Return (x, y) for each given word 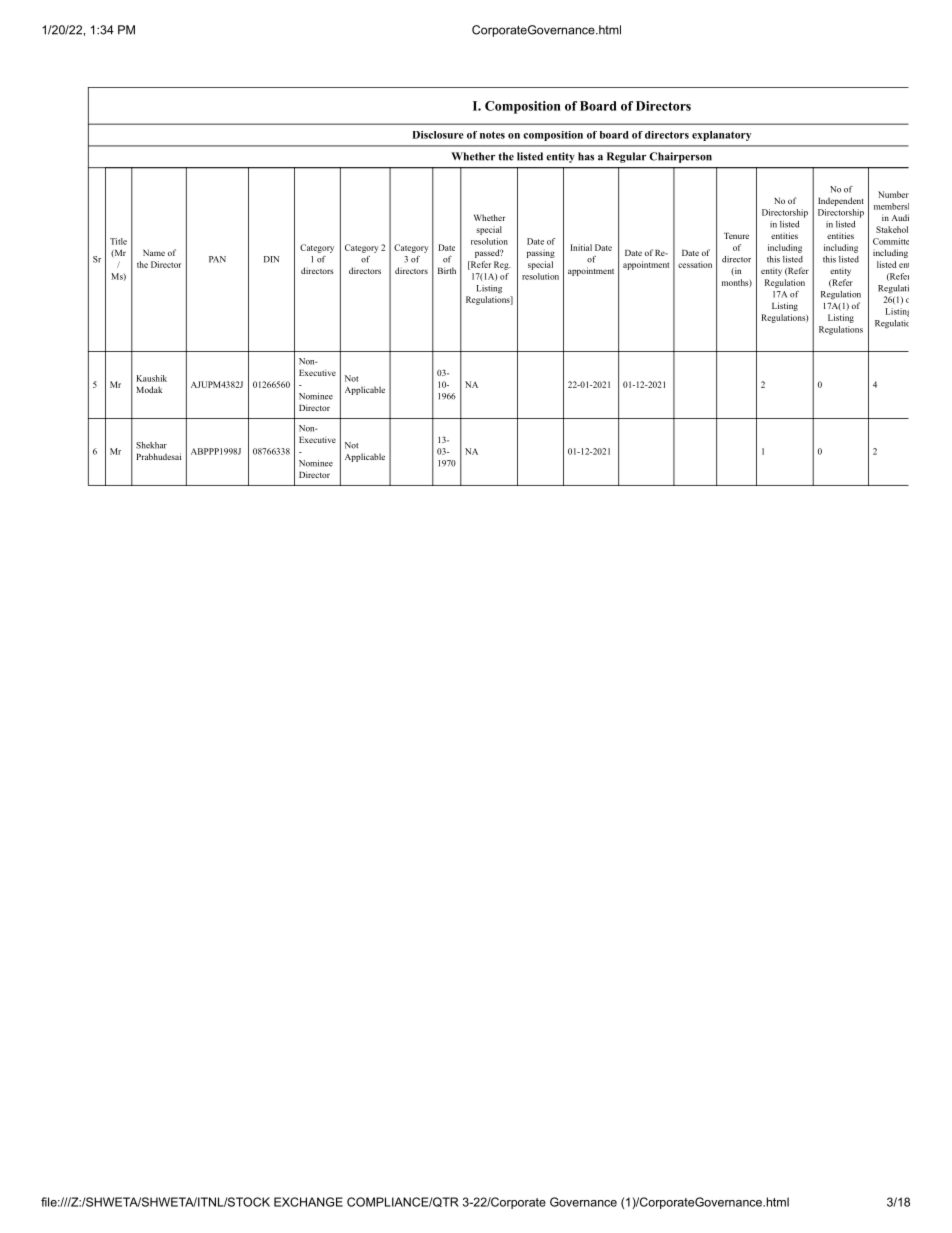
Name (154, 253)
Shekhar (151, 445)
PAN (217, 259)
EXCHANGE (308, 1202)
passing (541, 253)
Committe (891, 241)
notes (492, 135)
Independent (841, 201)
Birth (447, 270)
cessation (695, 264)
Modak (149, 389)
